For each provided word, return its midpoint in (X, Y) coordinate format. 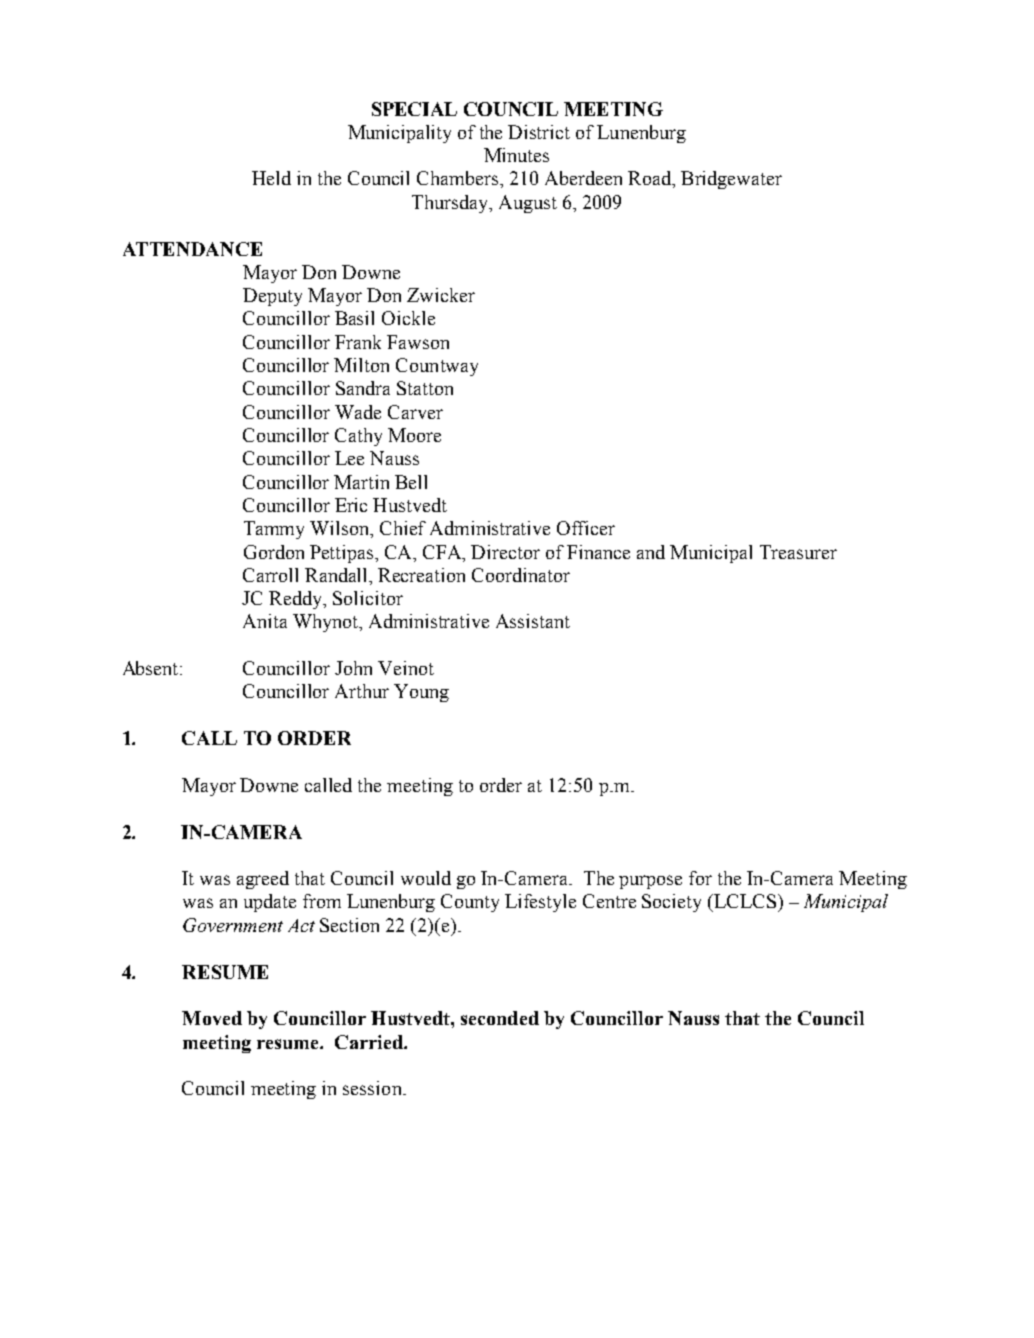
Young (421, 693)
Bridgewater (731, 180)
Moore (414, 435)
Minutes (516, 155)
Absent (152, 668)
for (700, 878)
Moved (212, 1018)
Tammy (274, 530)
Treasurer (798, 552)
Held (271, 178)
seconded (500, 1018)
